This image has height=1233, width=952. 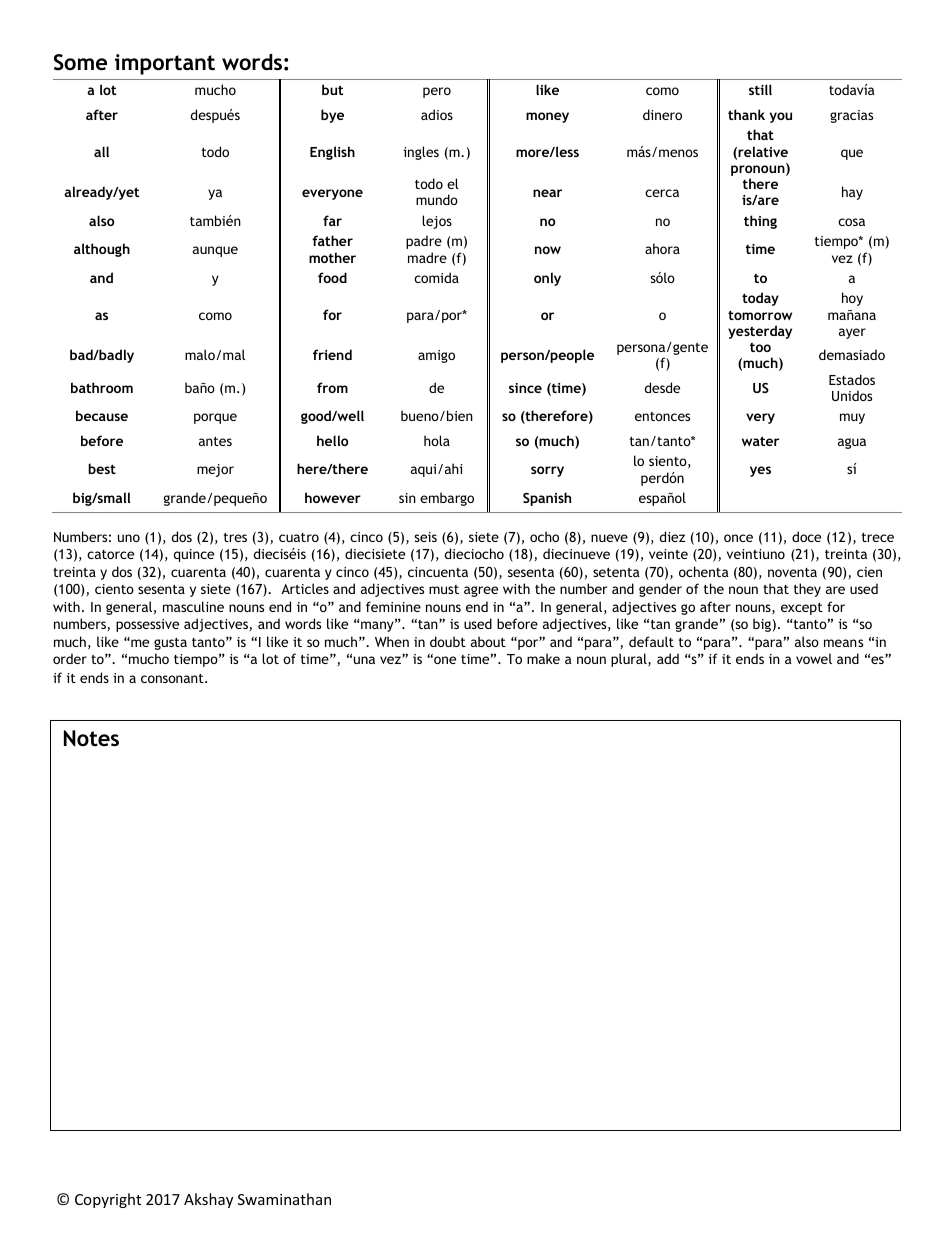 What do you see at coordinates (437, 92) in the image?
I see `pero` at bounding box center [437, 92].
